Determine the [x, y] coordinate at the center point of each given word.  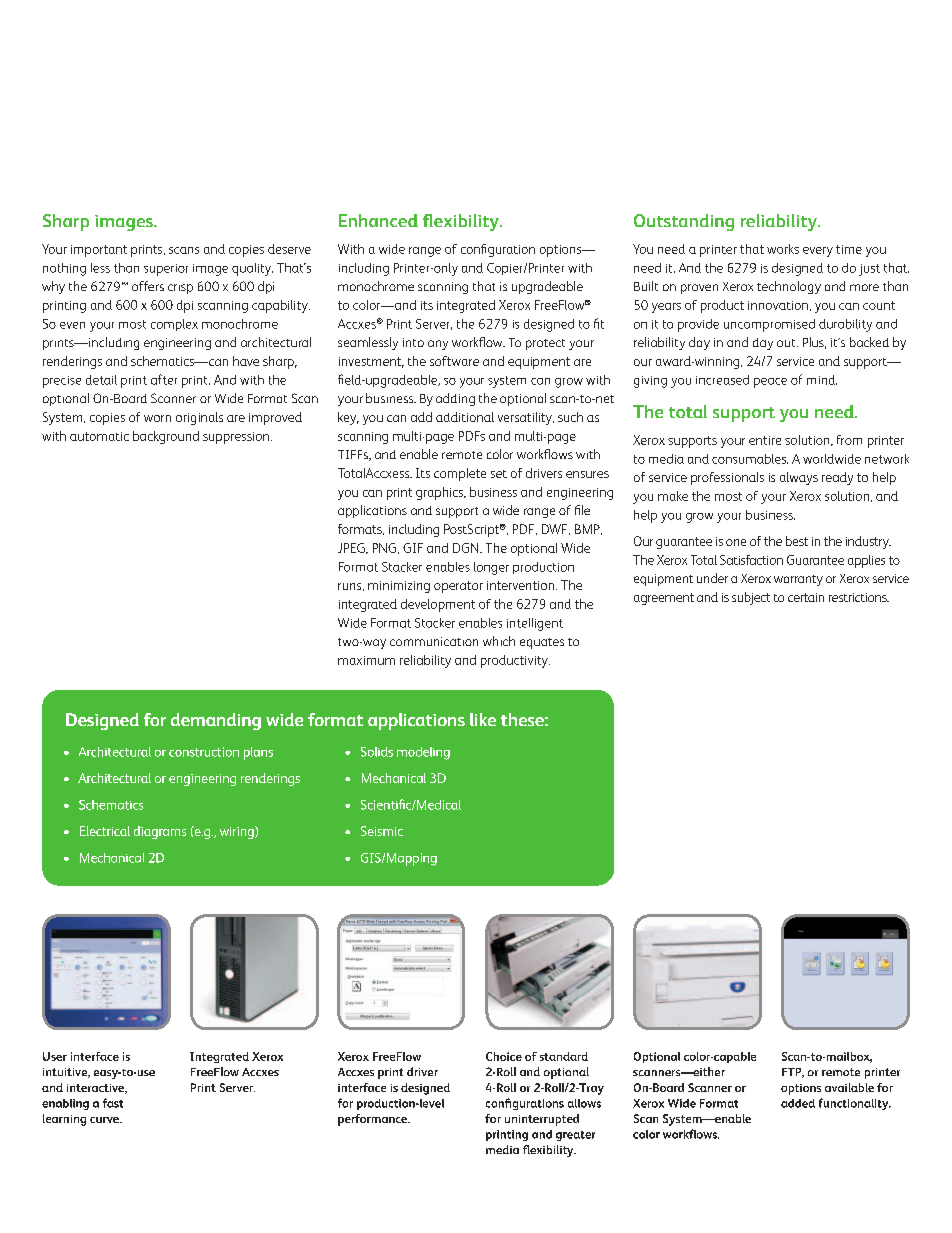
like [483, 719]
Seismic [382, 831]
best [797, 541]
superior [166, 270]
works [783, 249]
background [166, 437]
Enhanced [378, 220]
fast [113, 1103]
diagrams [160, 832]
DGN [467, 548]
